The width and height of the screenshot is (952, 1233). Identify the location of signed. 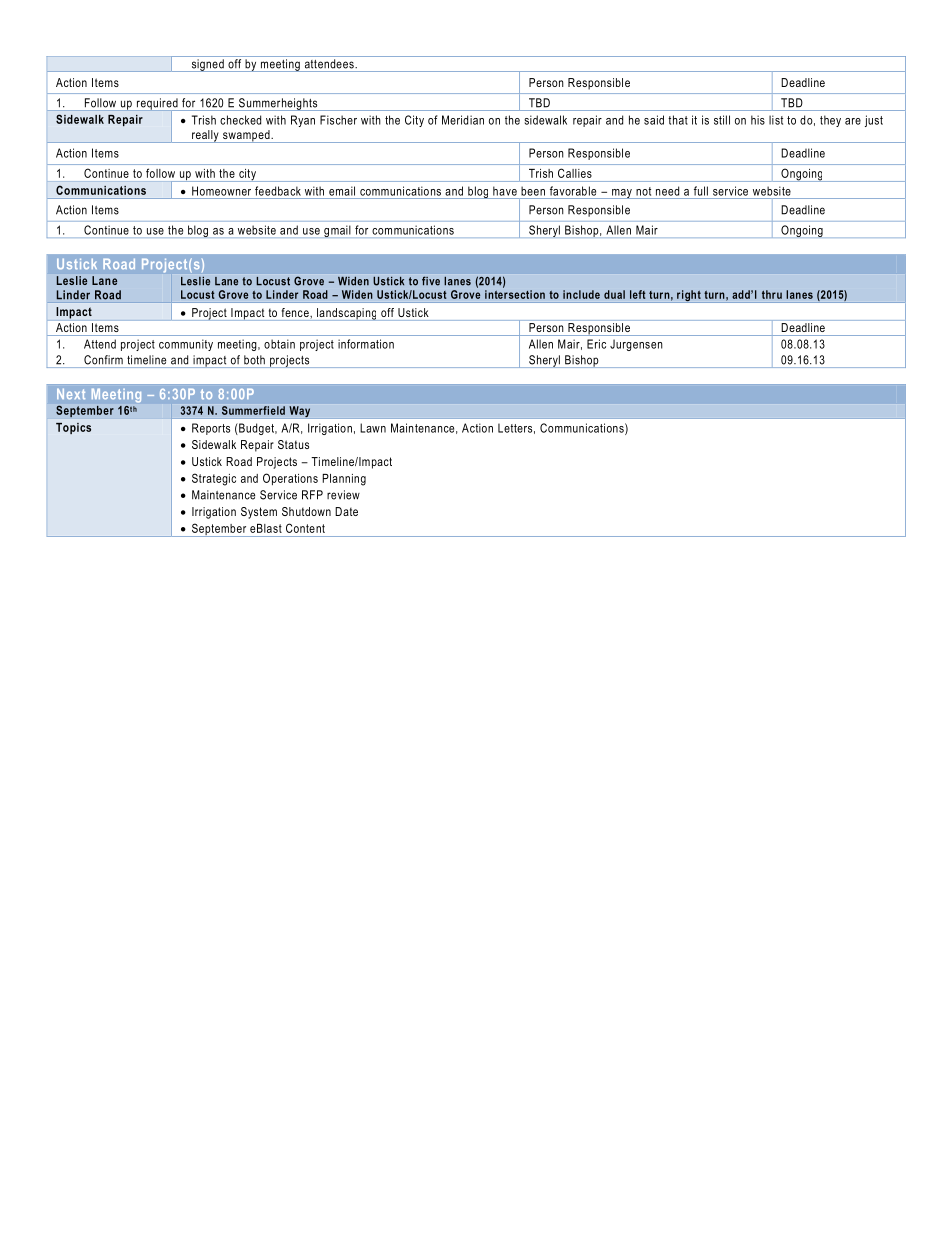
(207, 65).
